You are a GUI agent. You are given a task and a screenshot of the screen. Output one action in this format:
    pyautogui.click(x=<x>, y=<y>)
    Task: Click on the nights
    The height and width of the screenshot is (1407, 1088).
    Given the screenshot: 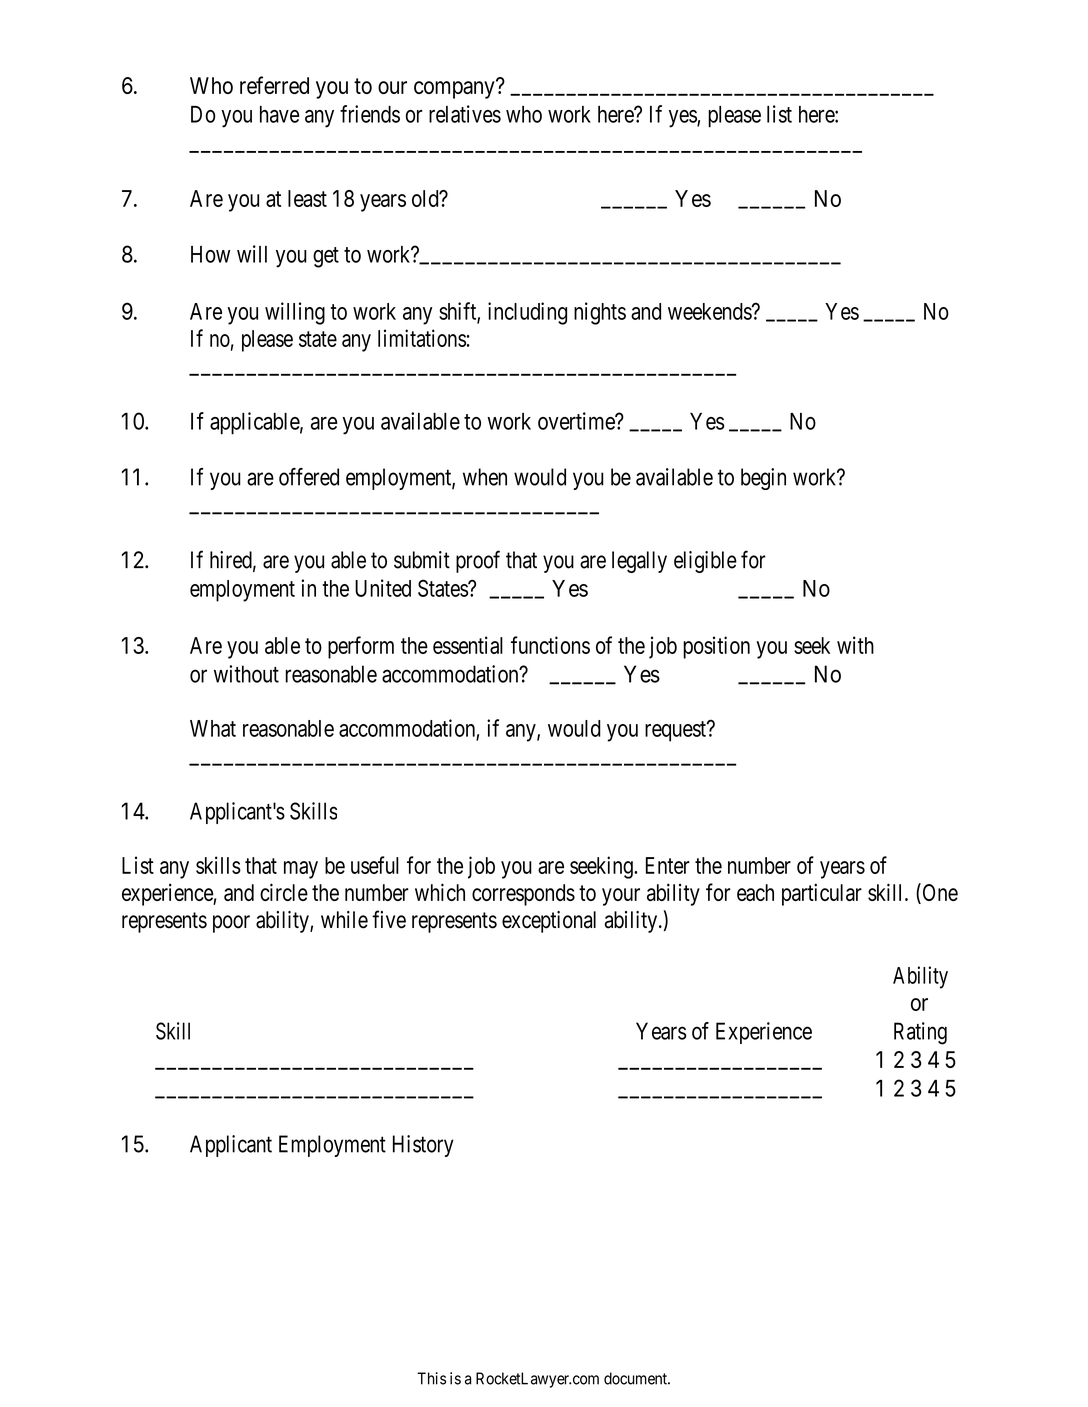 What is the action you would take?
    pyautogui.click(x=600, y=313)
